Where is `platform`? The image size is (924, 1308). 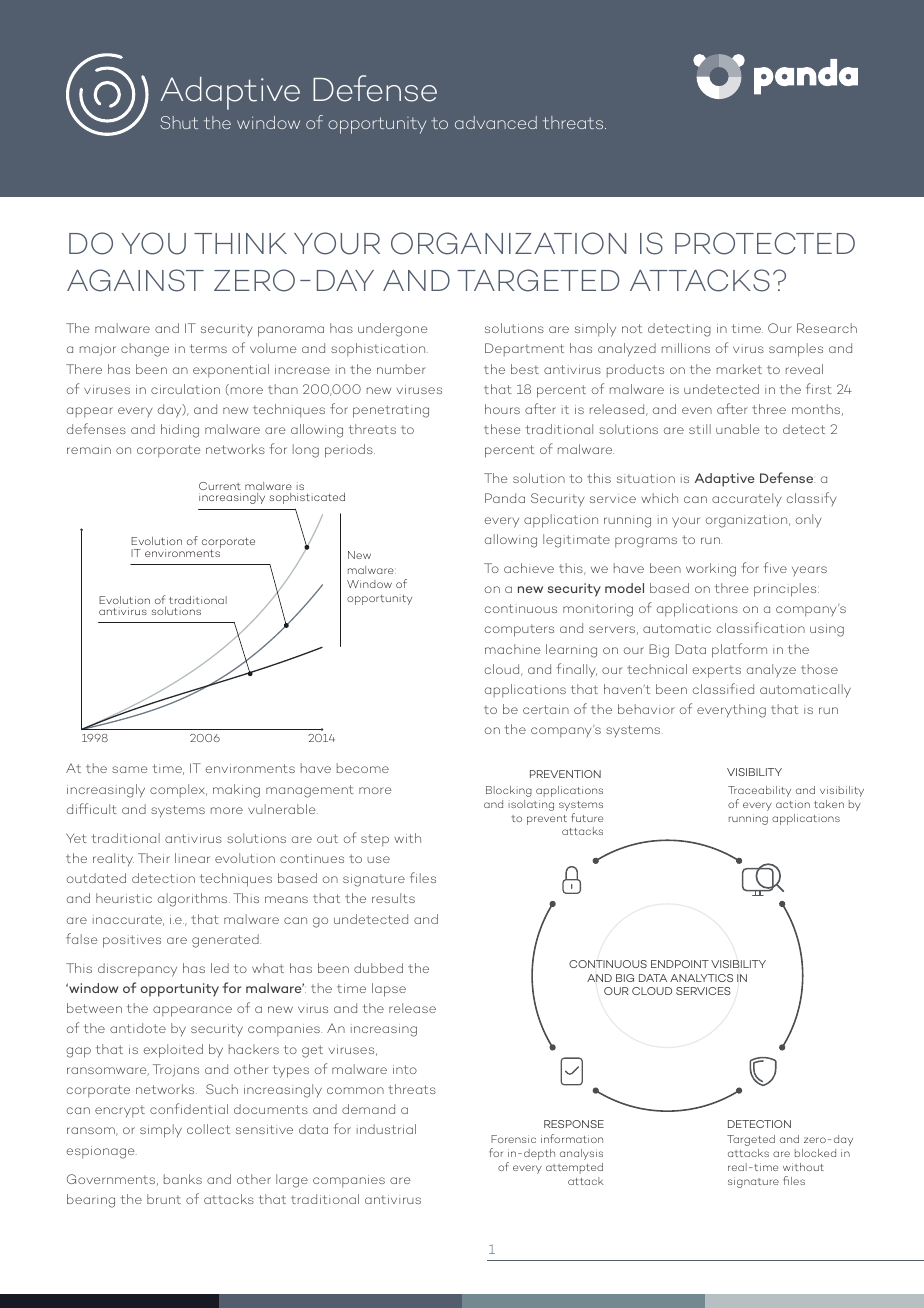 platform is located at coordinates (739, 650).
